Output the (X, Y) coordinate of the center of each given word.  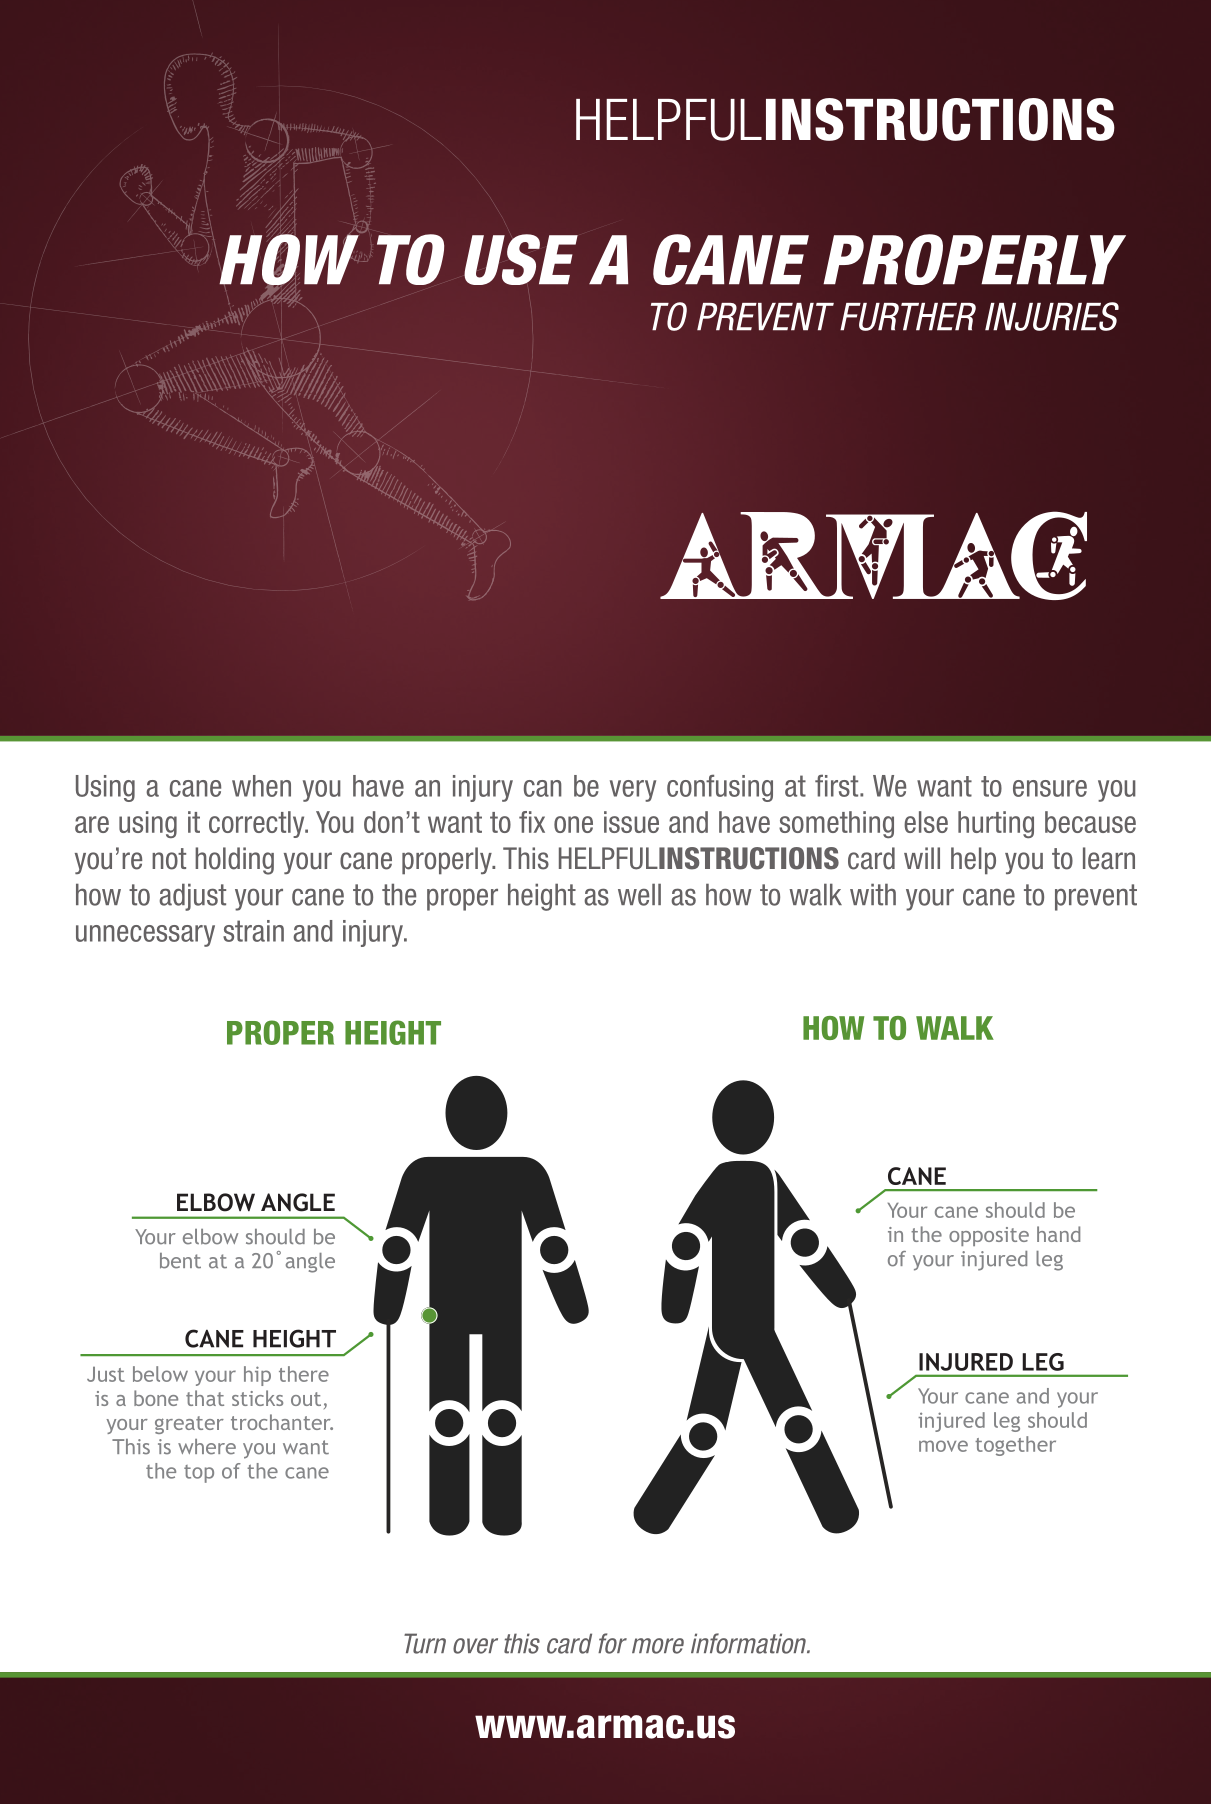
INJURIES (1052, 316)
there (304, 1374)
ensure (1050, 788)
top (199, 1474)
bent (180, 1261)
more (658, 1646)
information (750, 1643)
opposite (989, 1236)
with (873, 894)
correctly (258, 824)
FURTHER (908, 317)
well (639, 894)
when (261, 786)
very (633, 791)
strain (253, 931)
